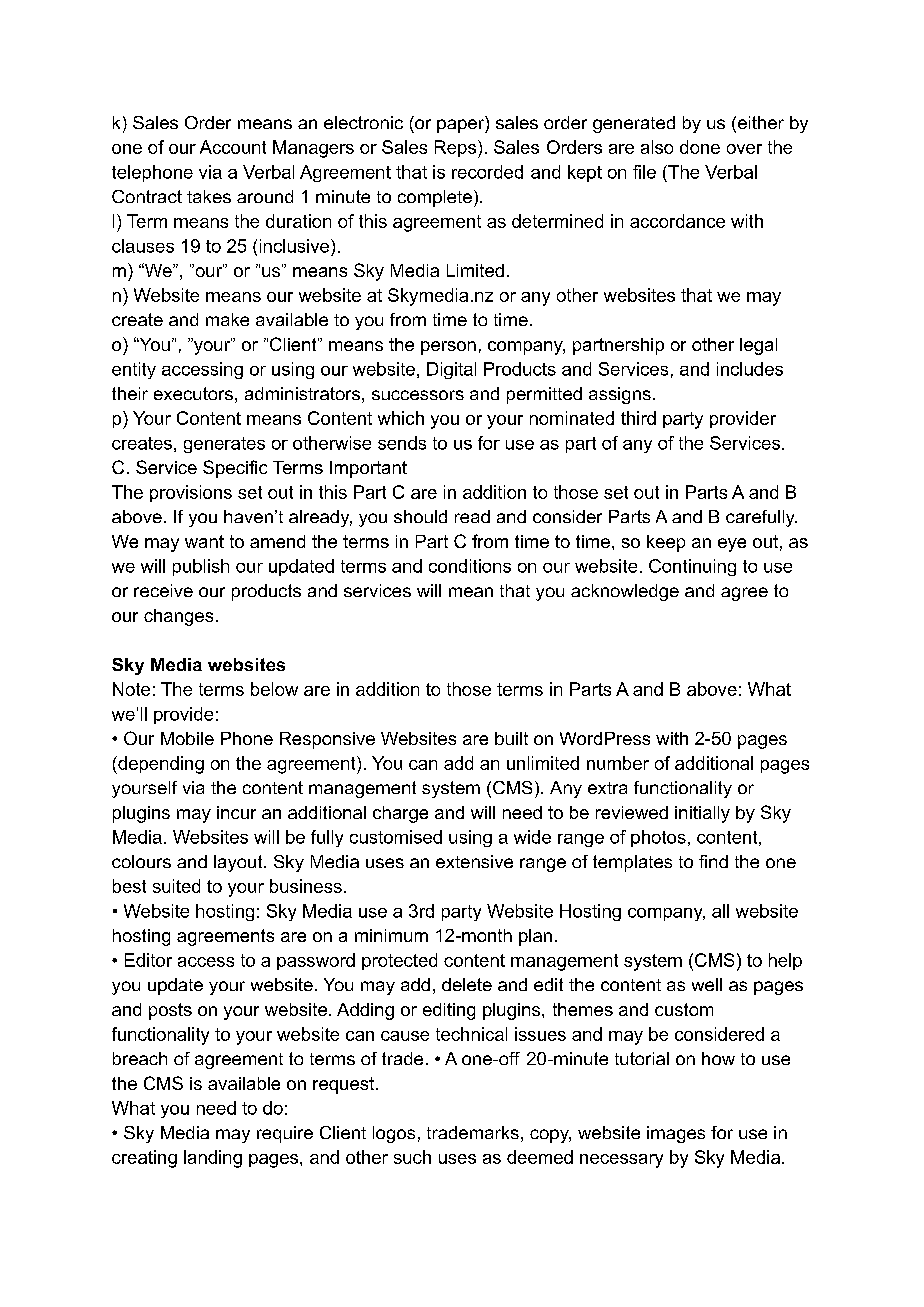  What do you see at coordinates (193, 393) in the screenshot?
I see `executors` at bounding box center [193, 393].
